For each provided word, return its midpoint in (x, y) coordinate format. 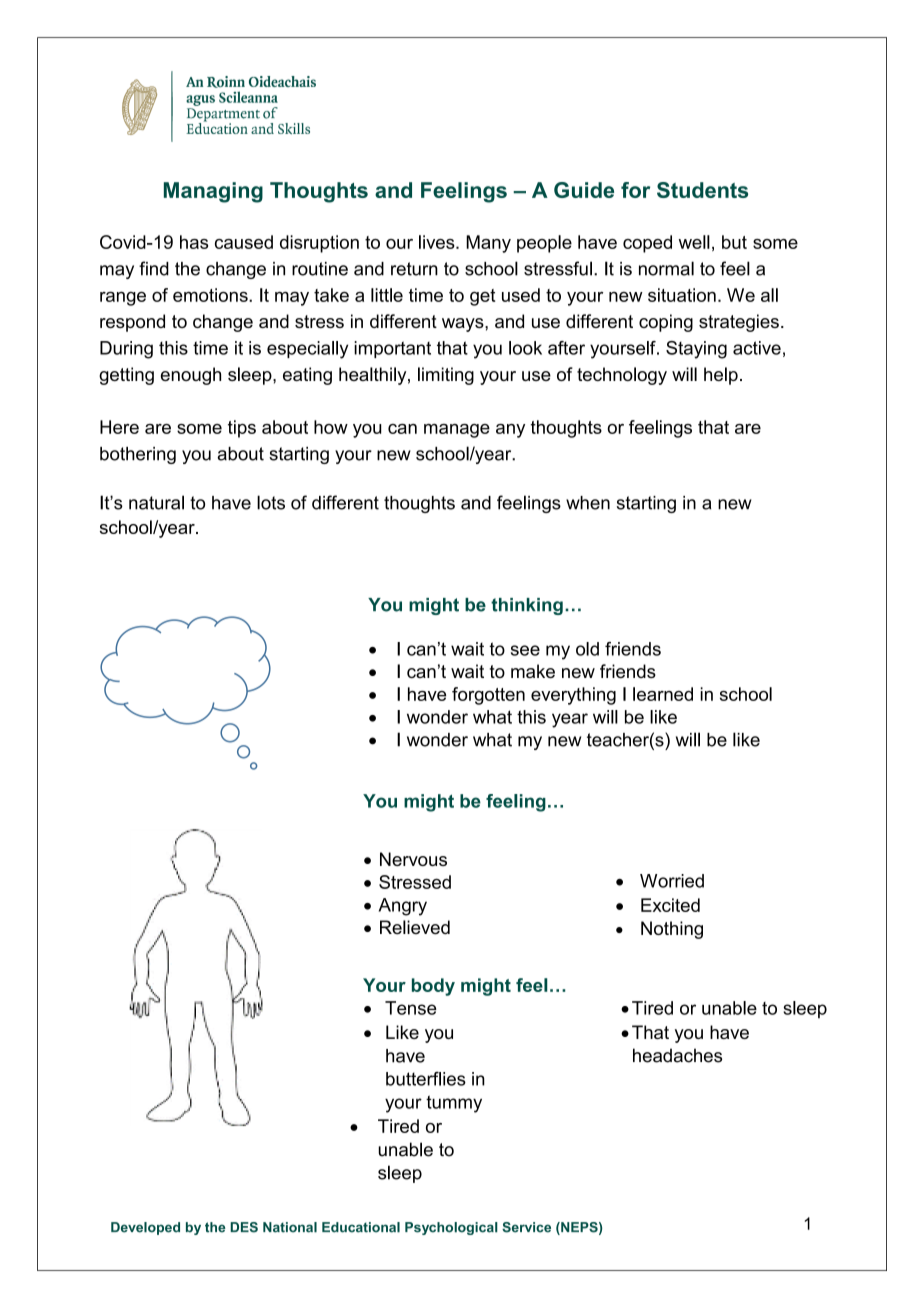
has (194, 242)
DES (244, 1227)
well (694, 242)
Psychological (451, 1228)
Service (526, 1227)
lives (438, 242)
